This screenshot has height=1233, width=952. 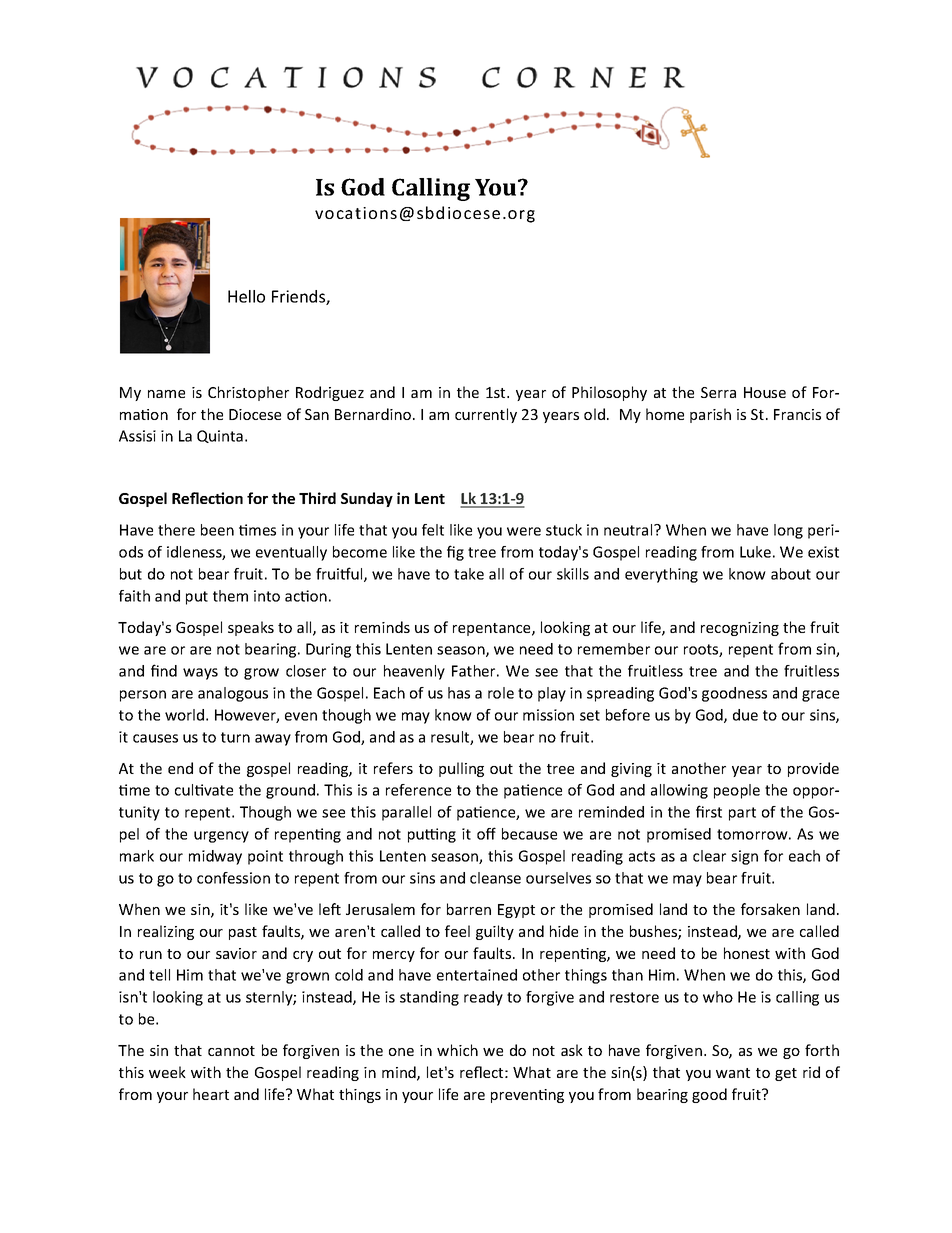 What do you see at coordinates (459, 693) in the screenshot?
I see `has` at bounding box center [459, 693].
